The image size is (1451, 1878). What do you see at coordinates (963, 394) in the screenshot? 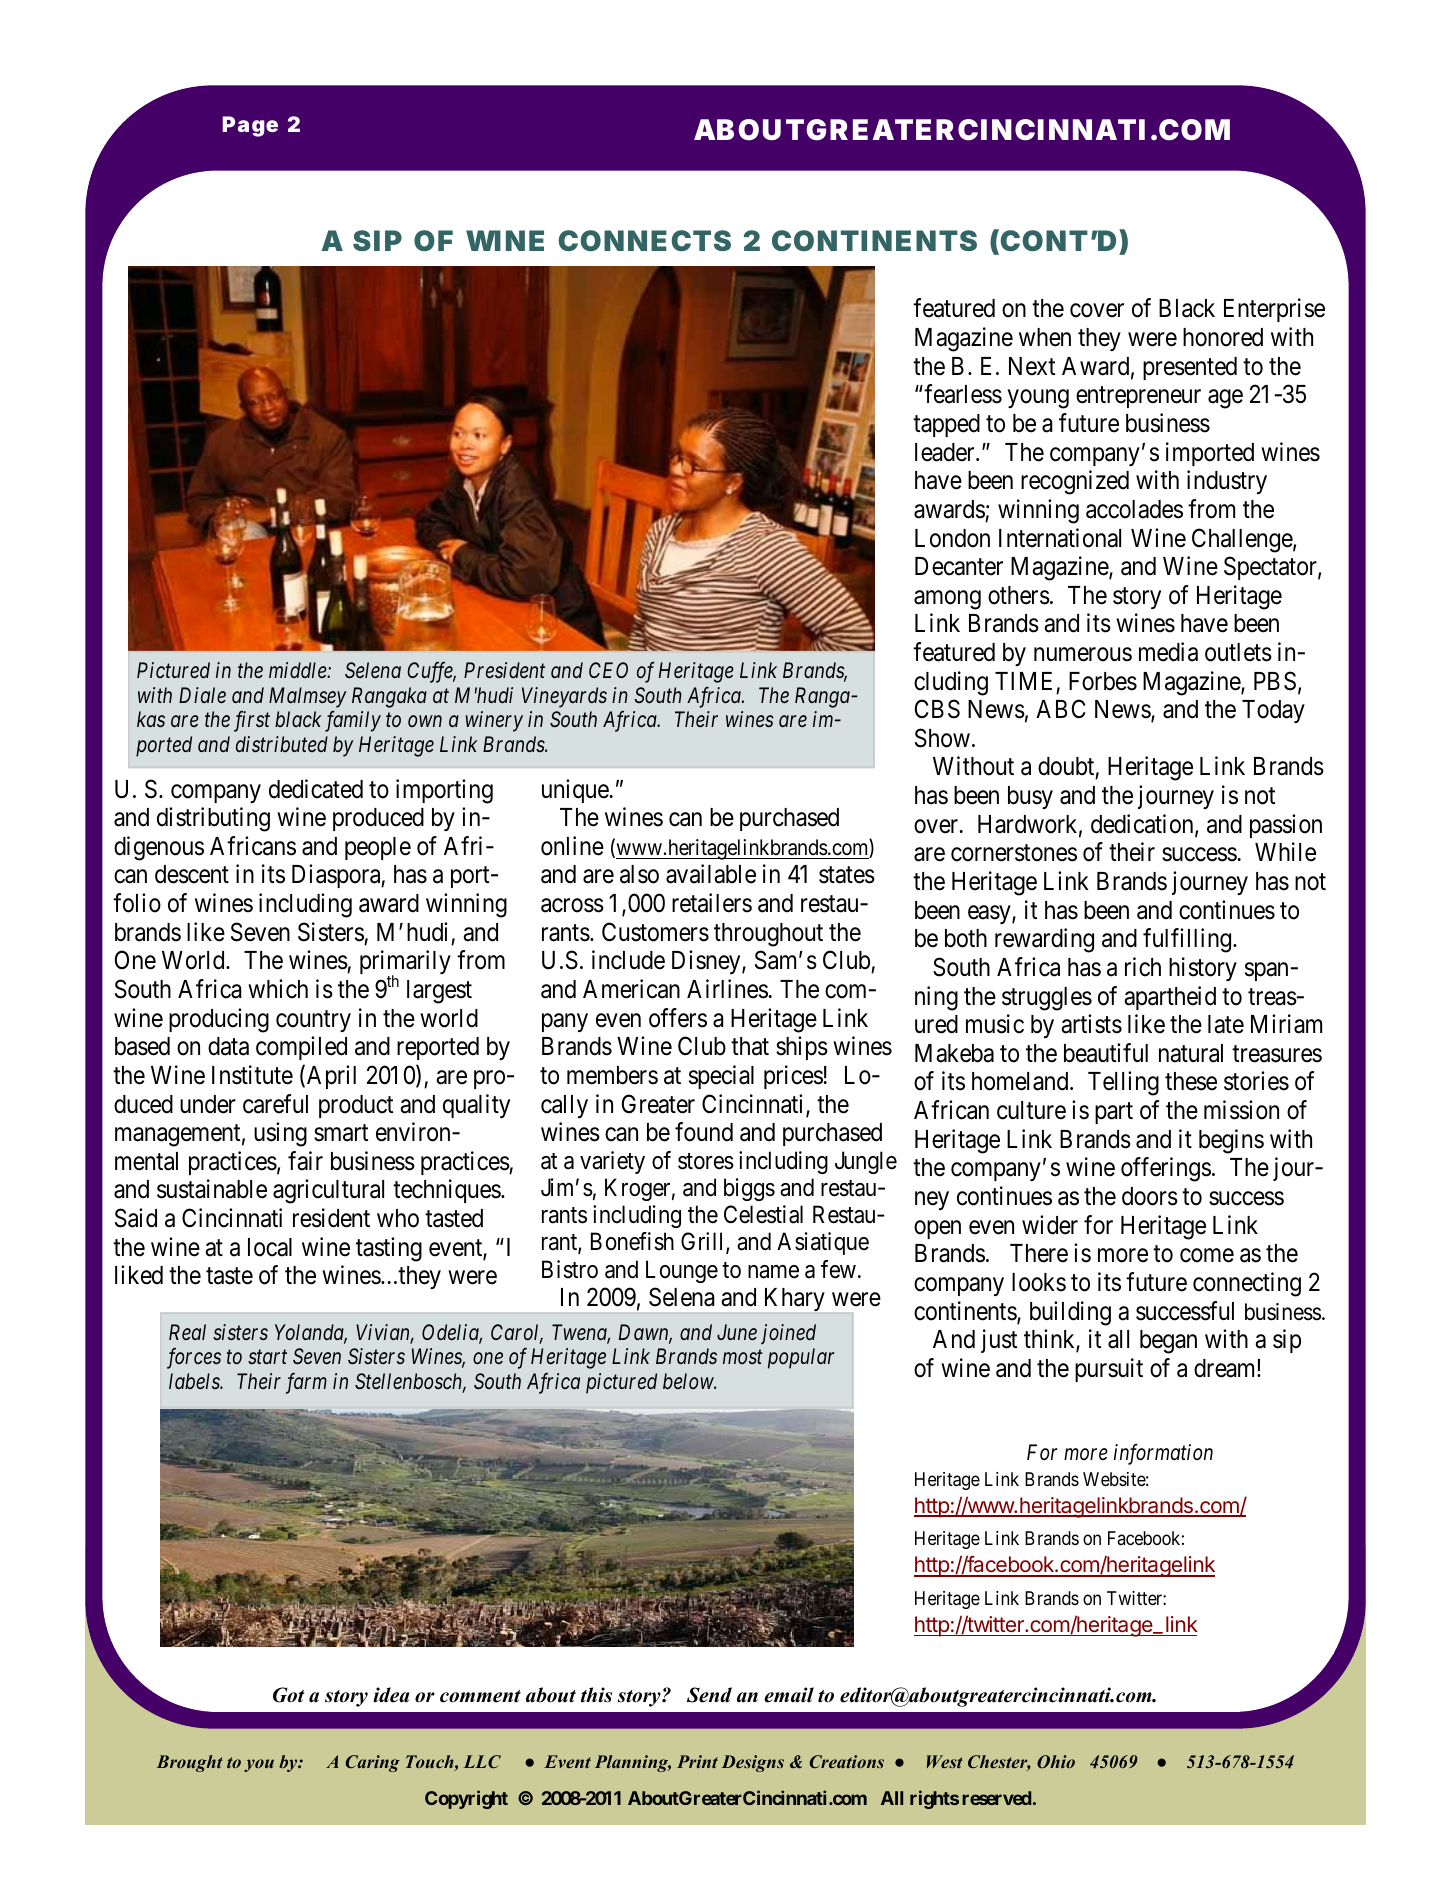
I see `fearless` at bounding box center [963, 394].
